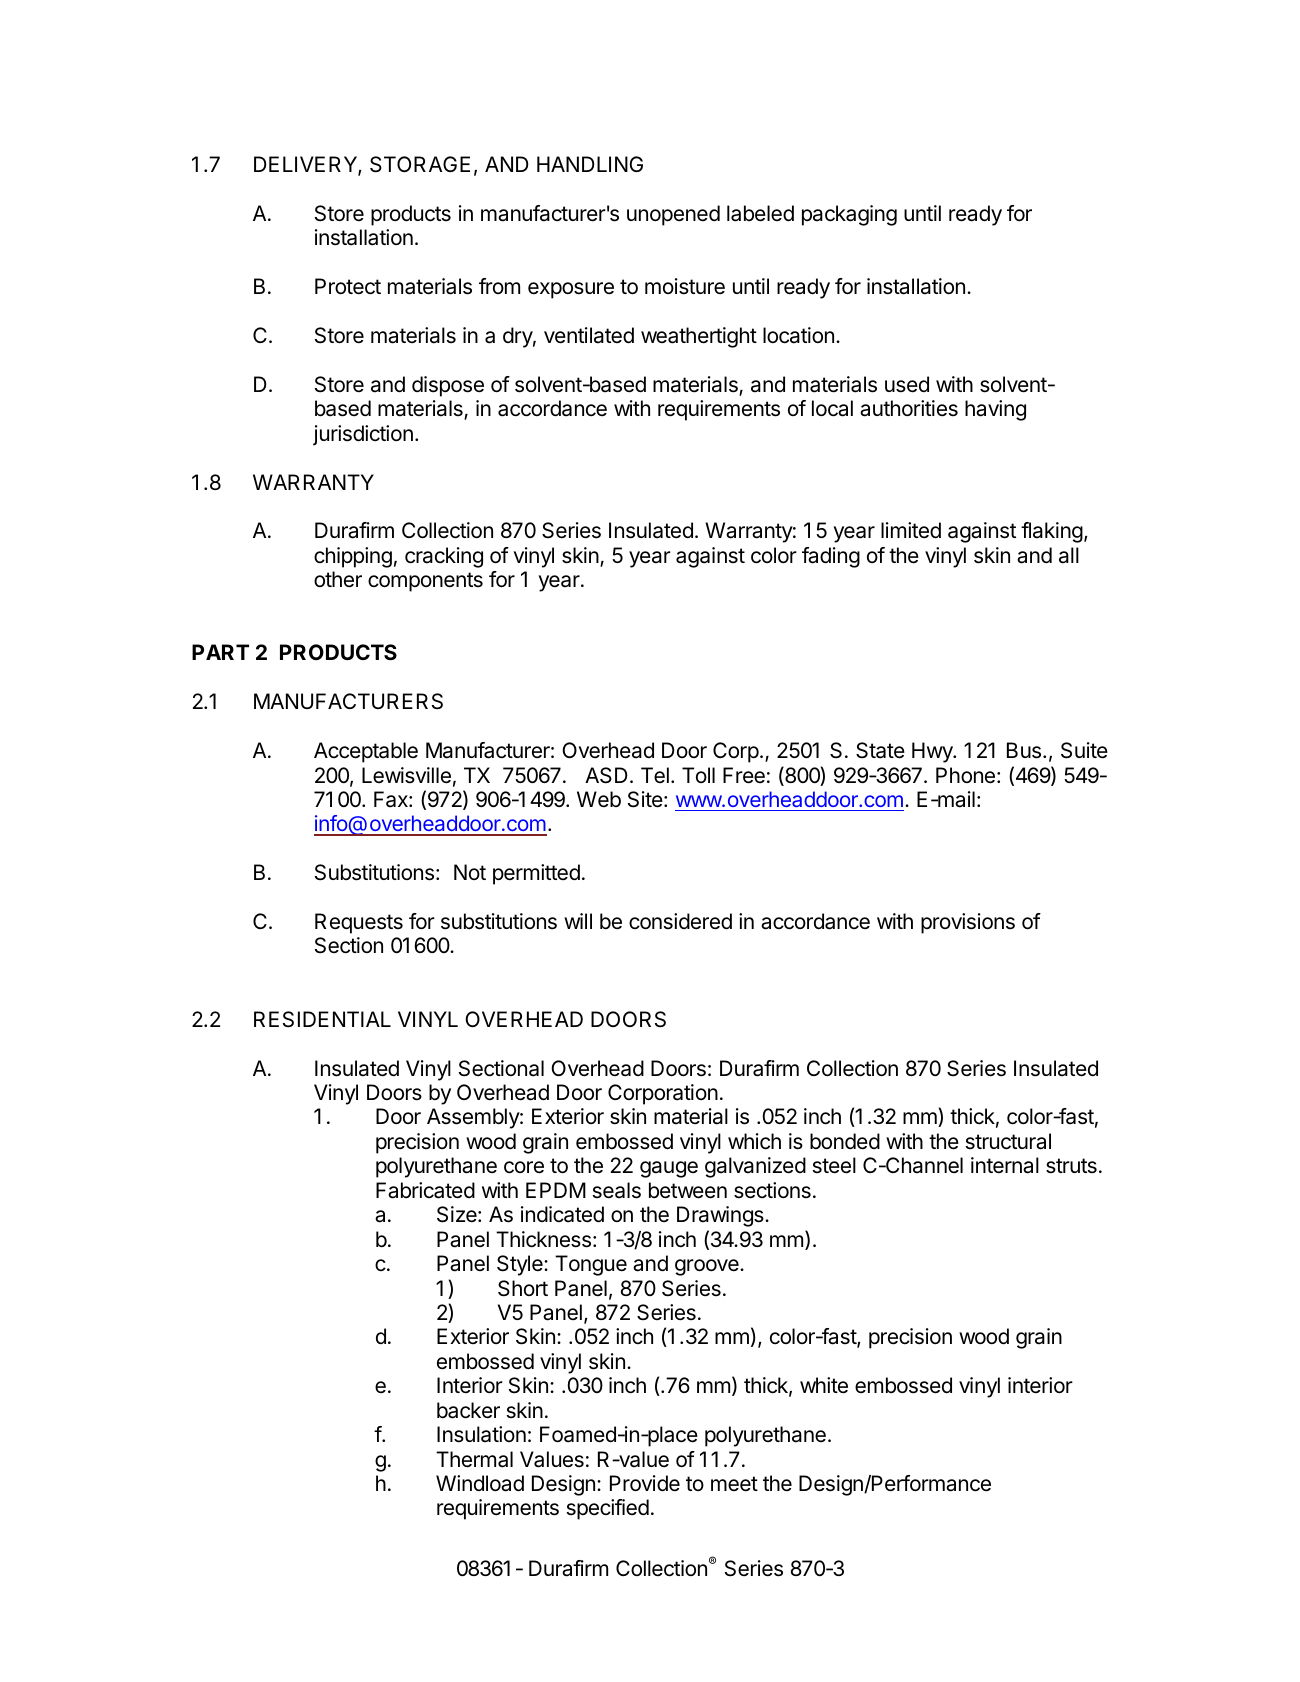 The width and height of the page is (1300, 1682). I want to click on Protect, so click(348, 286).
